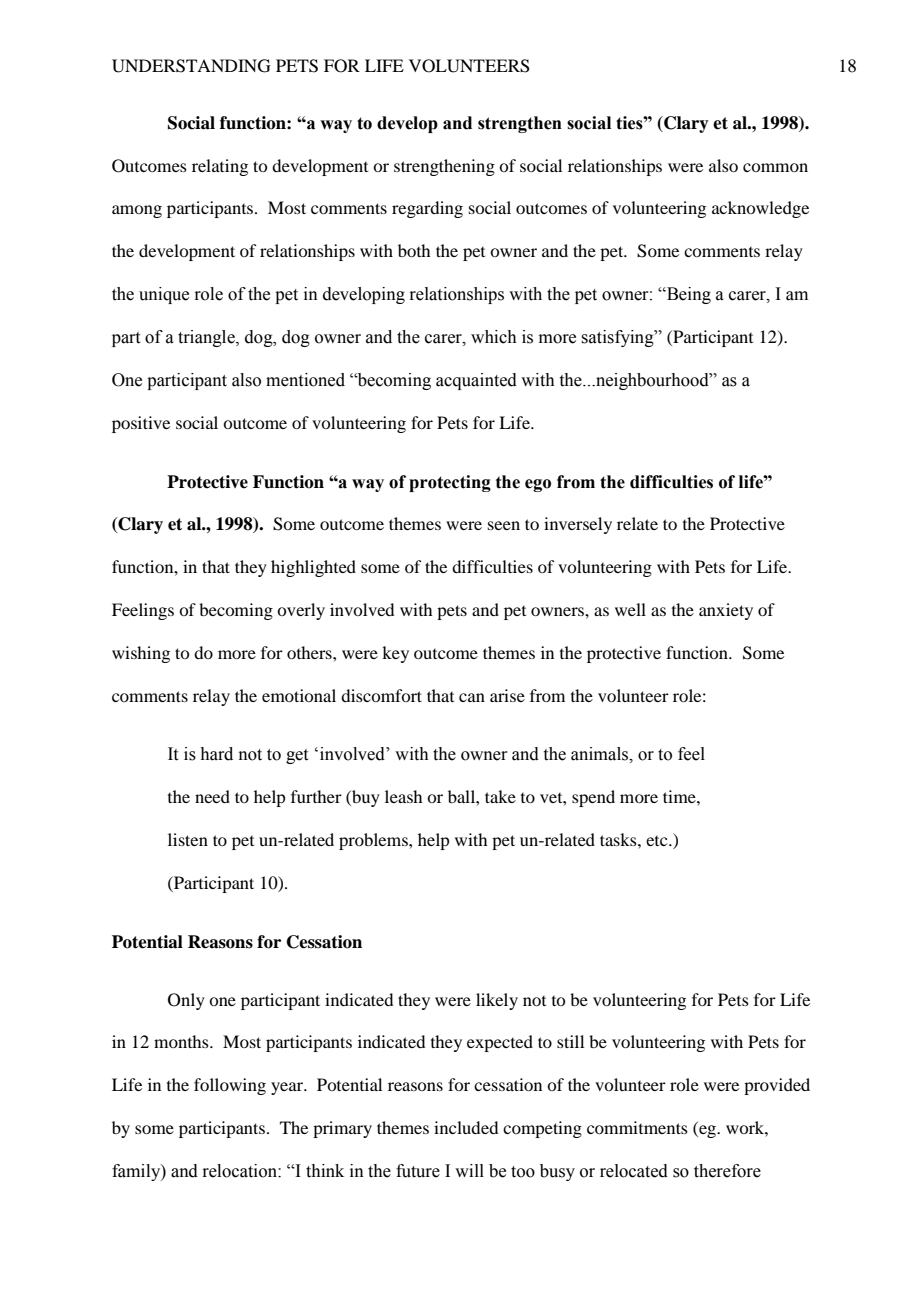 This document has width=924, height=1308. Describe the element at coordinates (775, 167) in the document. I see `common` at that location.
